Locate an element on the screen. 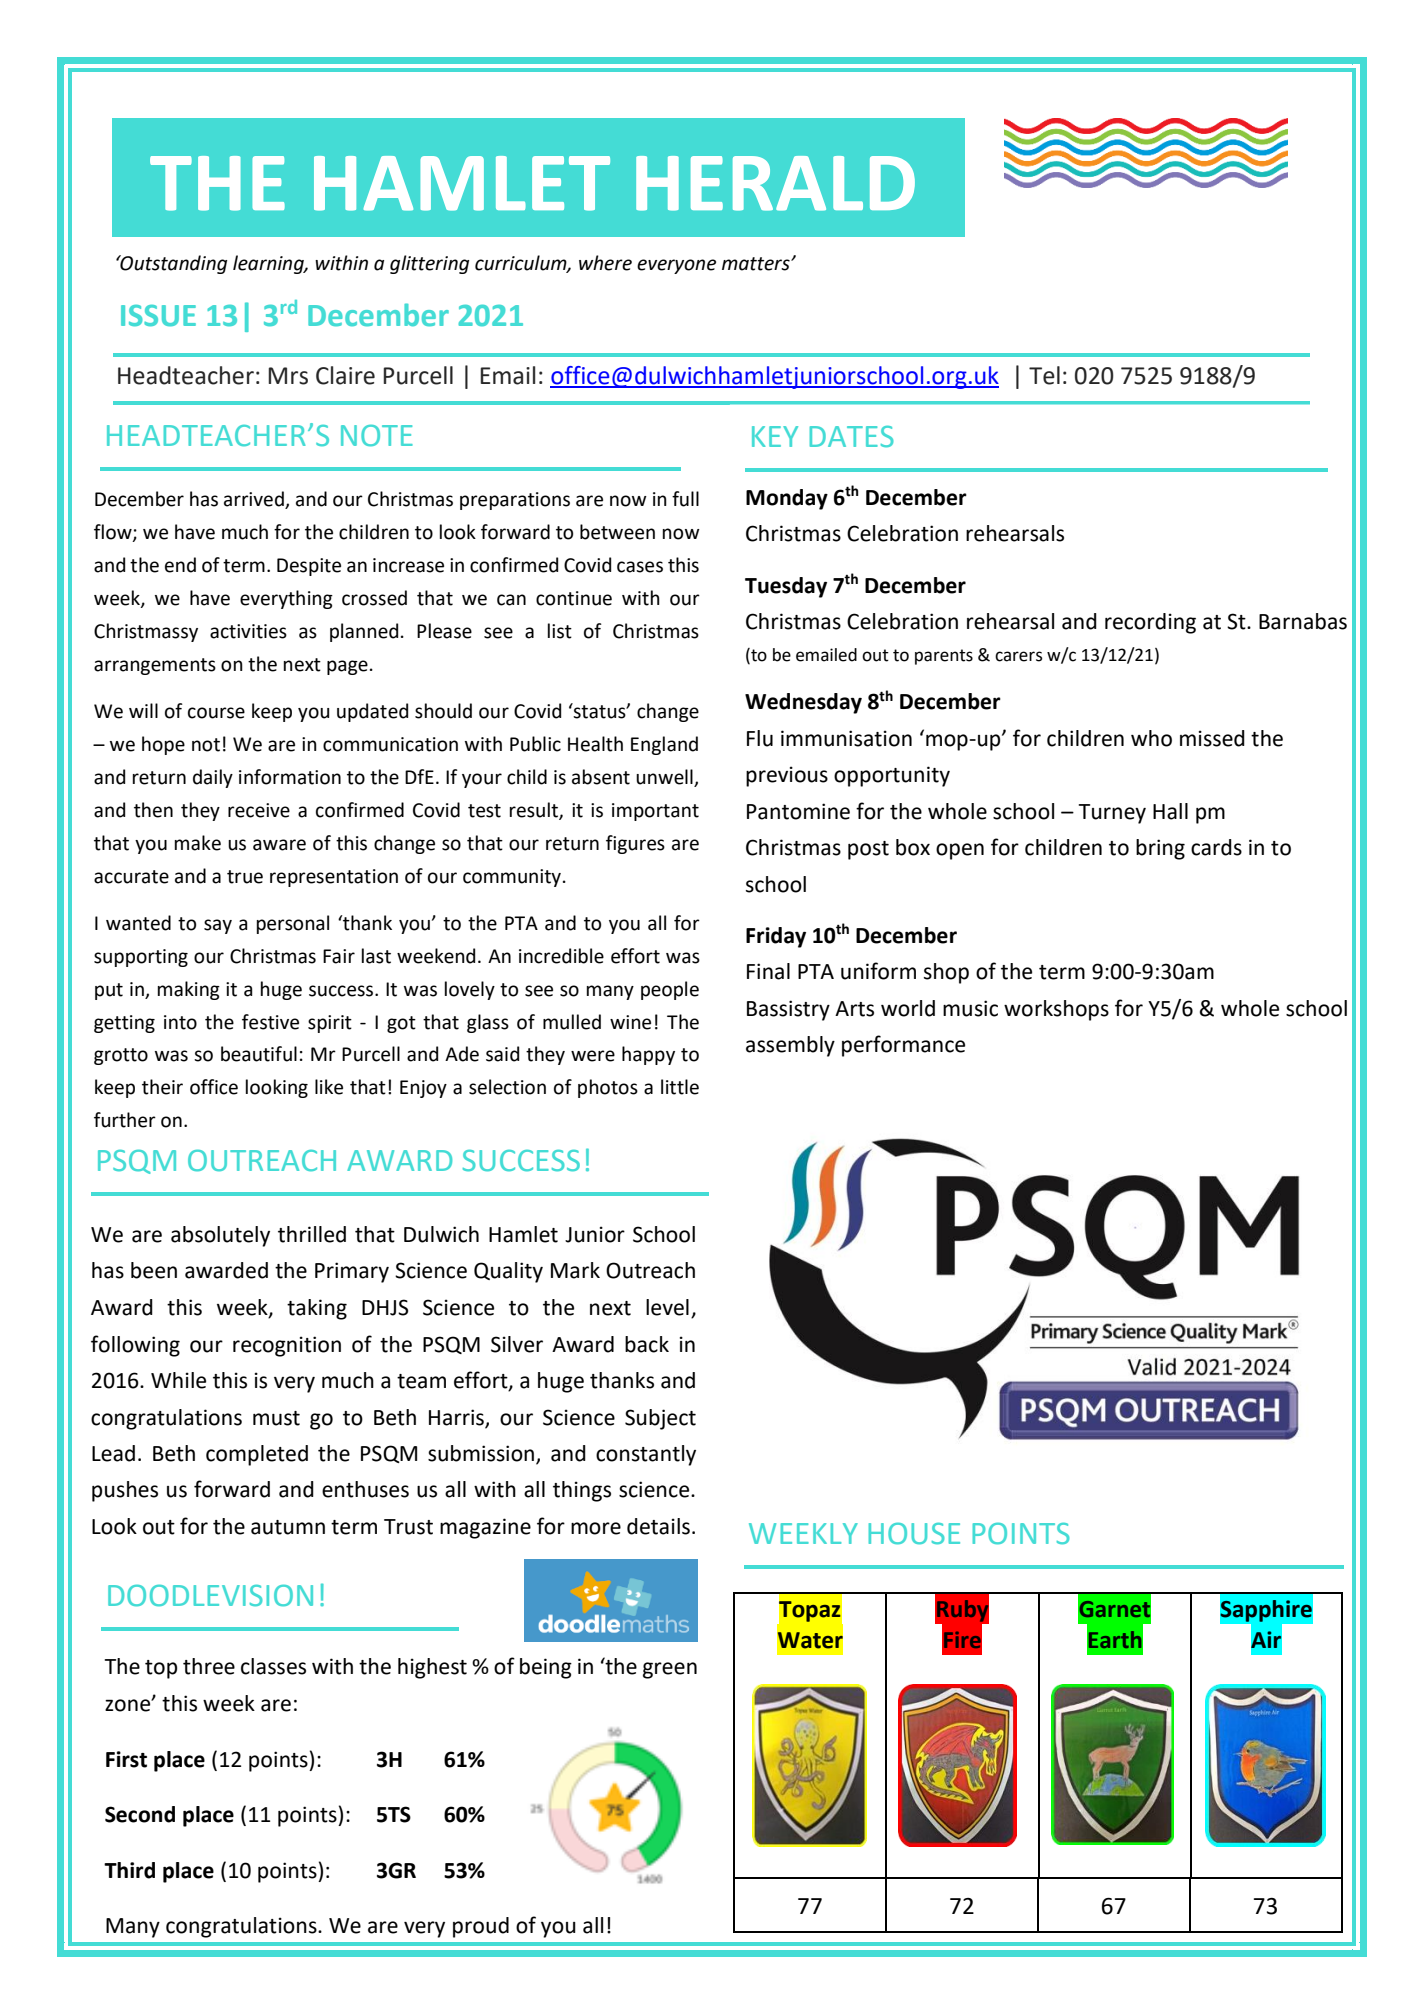 This screenshot has width=1424, height=2014. Third is located at coordinates (129, 1870).
